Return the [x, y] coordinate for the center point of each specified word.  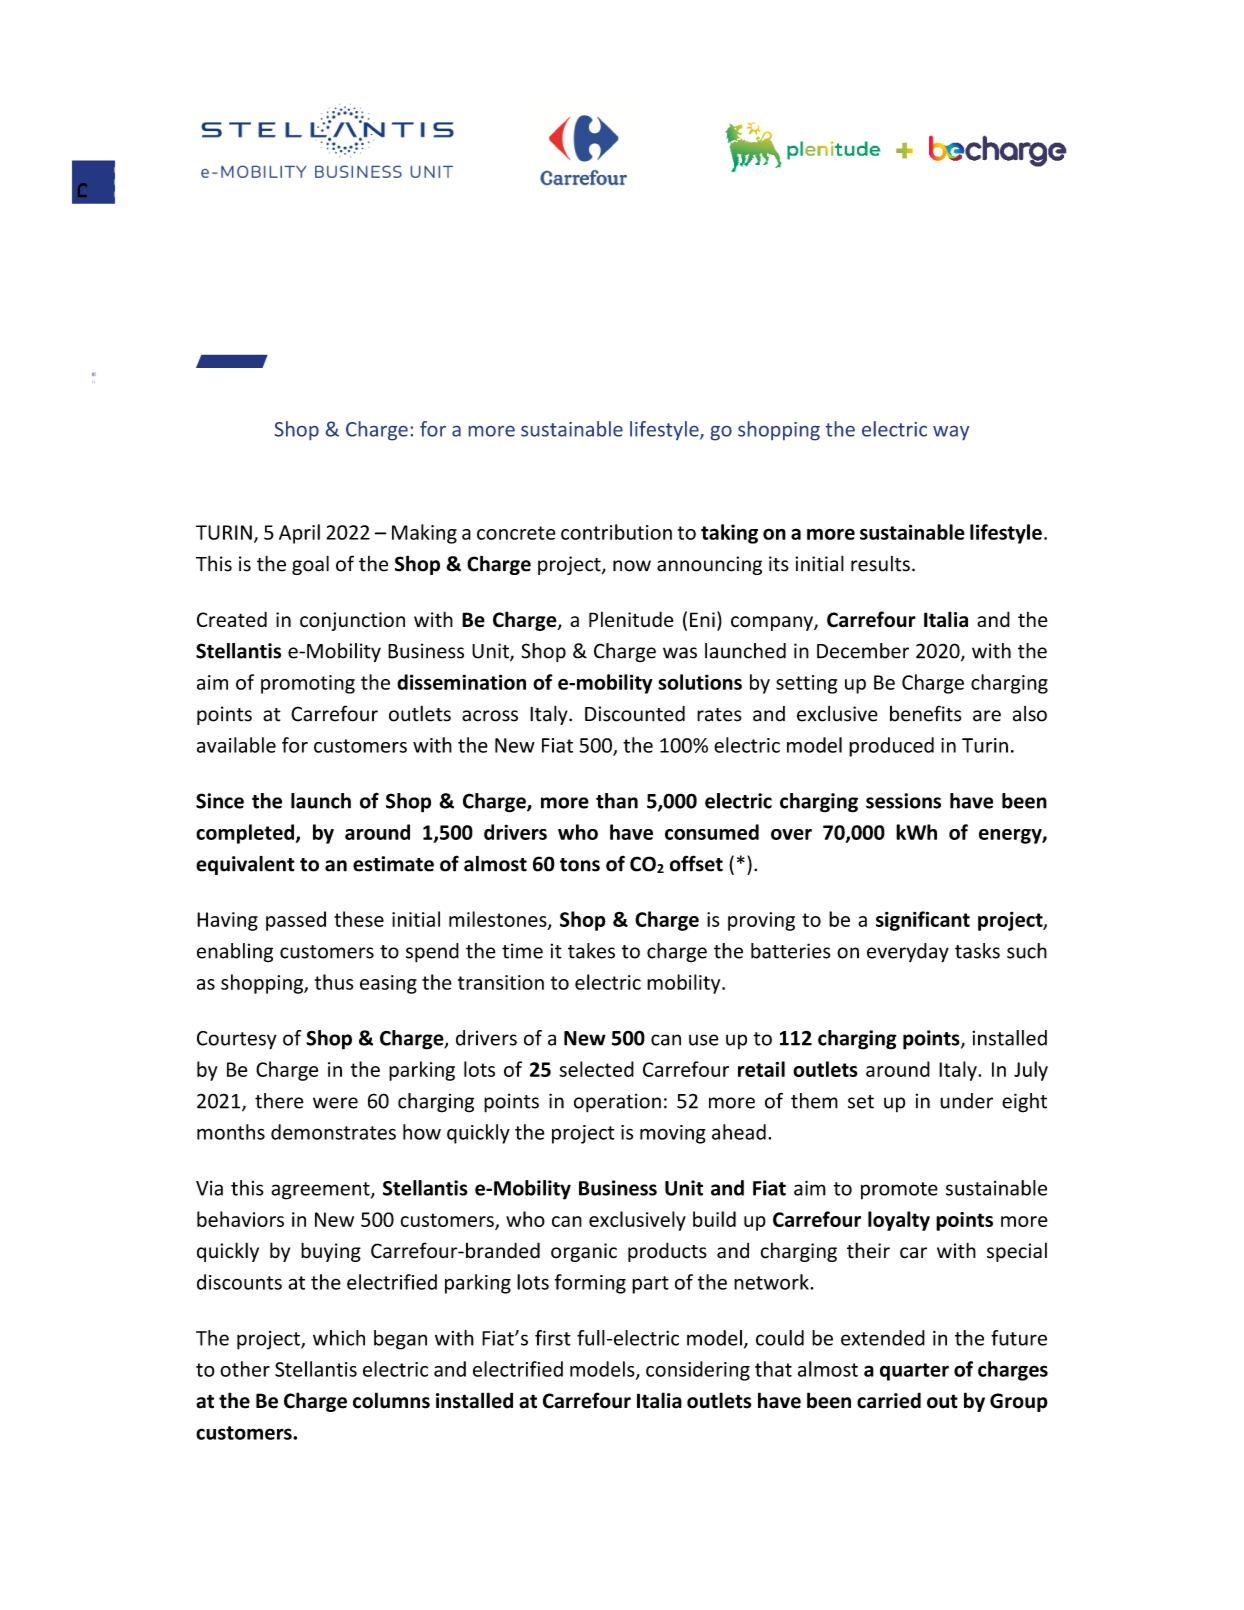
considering [698, 1371]
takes [591, 951]
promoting [308, 684]
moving [673, 1134]
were [335, 1103]
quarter [914, 1372]
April [299, 534]
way [951, 433]
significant [923, 921]
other [245, 1369]
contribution [616, 532]
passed [296, 921]
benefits [925, 713]
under [966, 1101]
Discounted [635, 714]
